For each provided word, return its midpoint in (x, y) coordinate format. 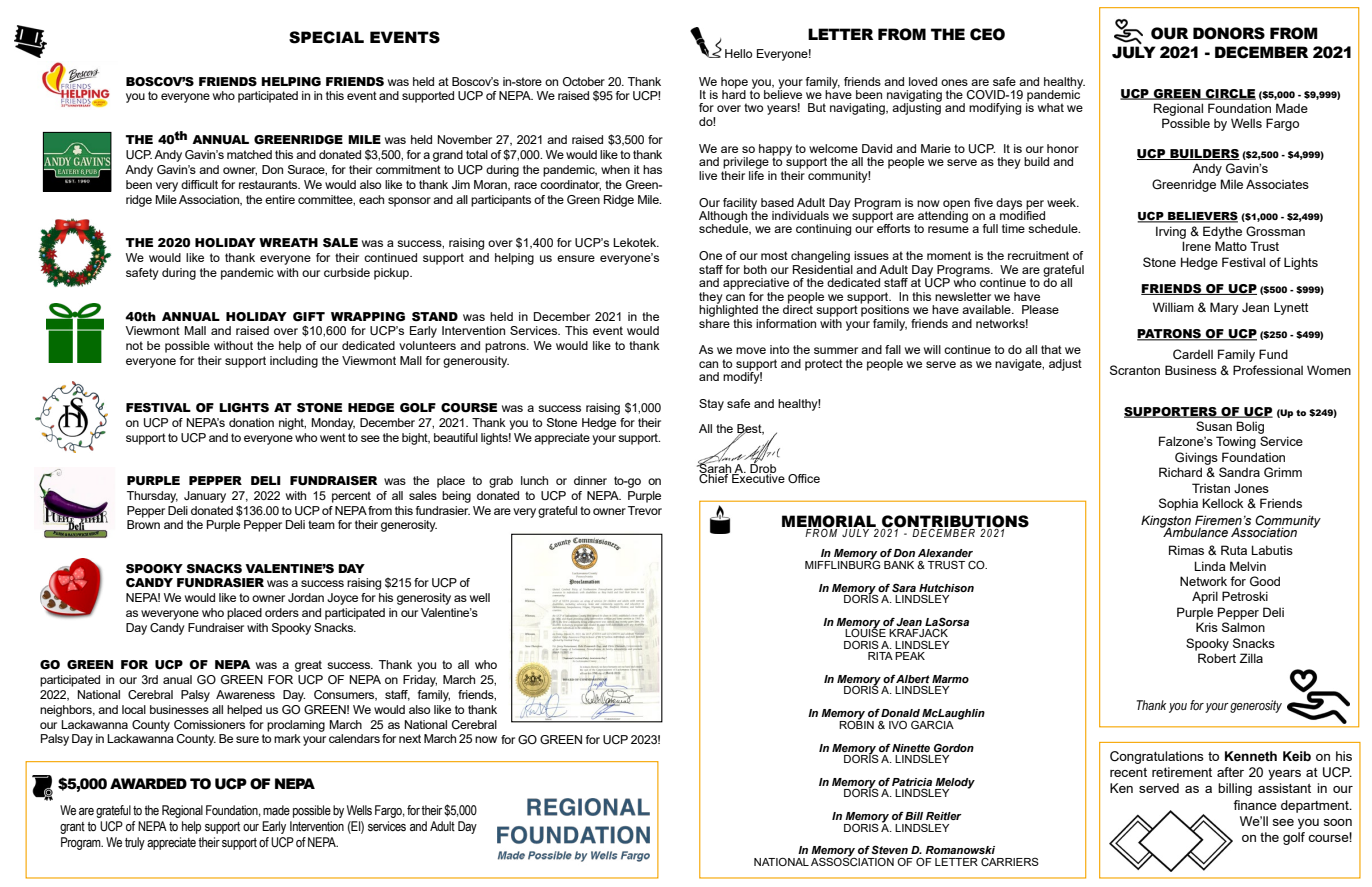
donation (251, 422)
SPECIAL (326, 37)
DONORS (1229, 33)
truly (135, 843)
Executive (757, 477)
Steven (889, 849)
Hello (738, 53)
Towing (1236, 442)
